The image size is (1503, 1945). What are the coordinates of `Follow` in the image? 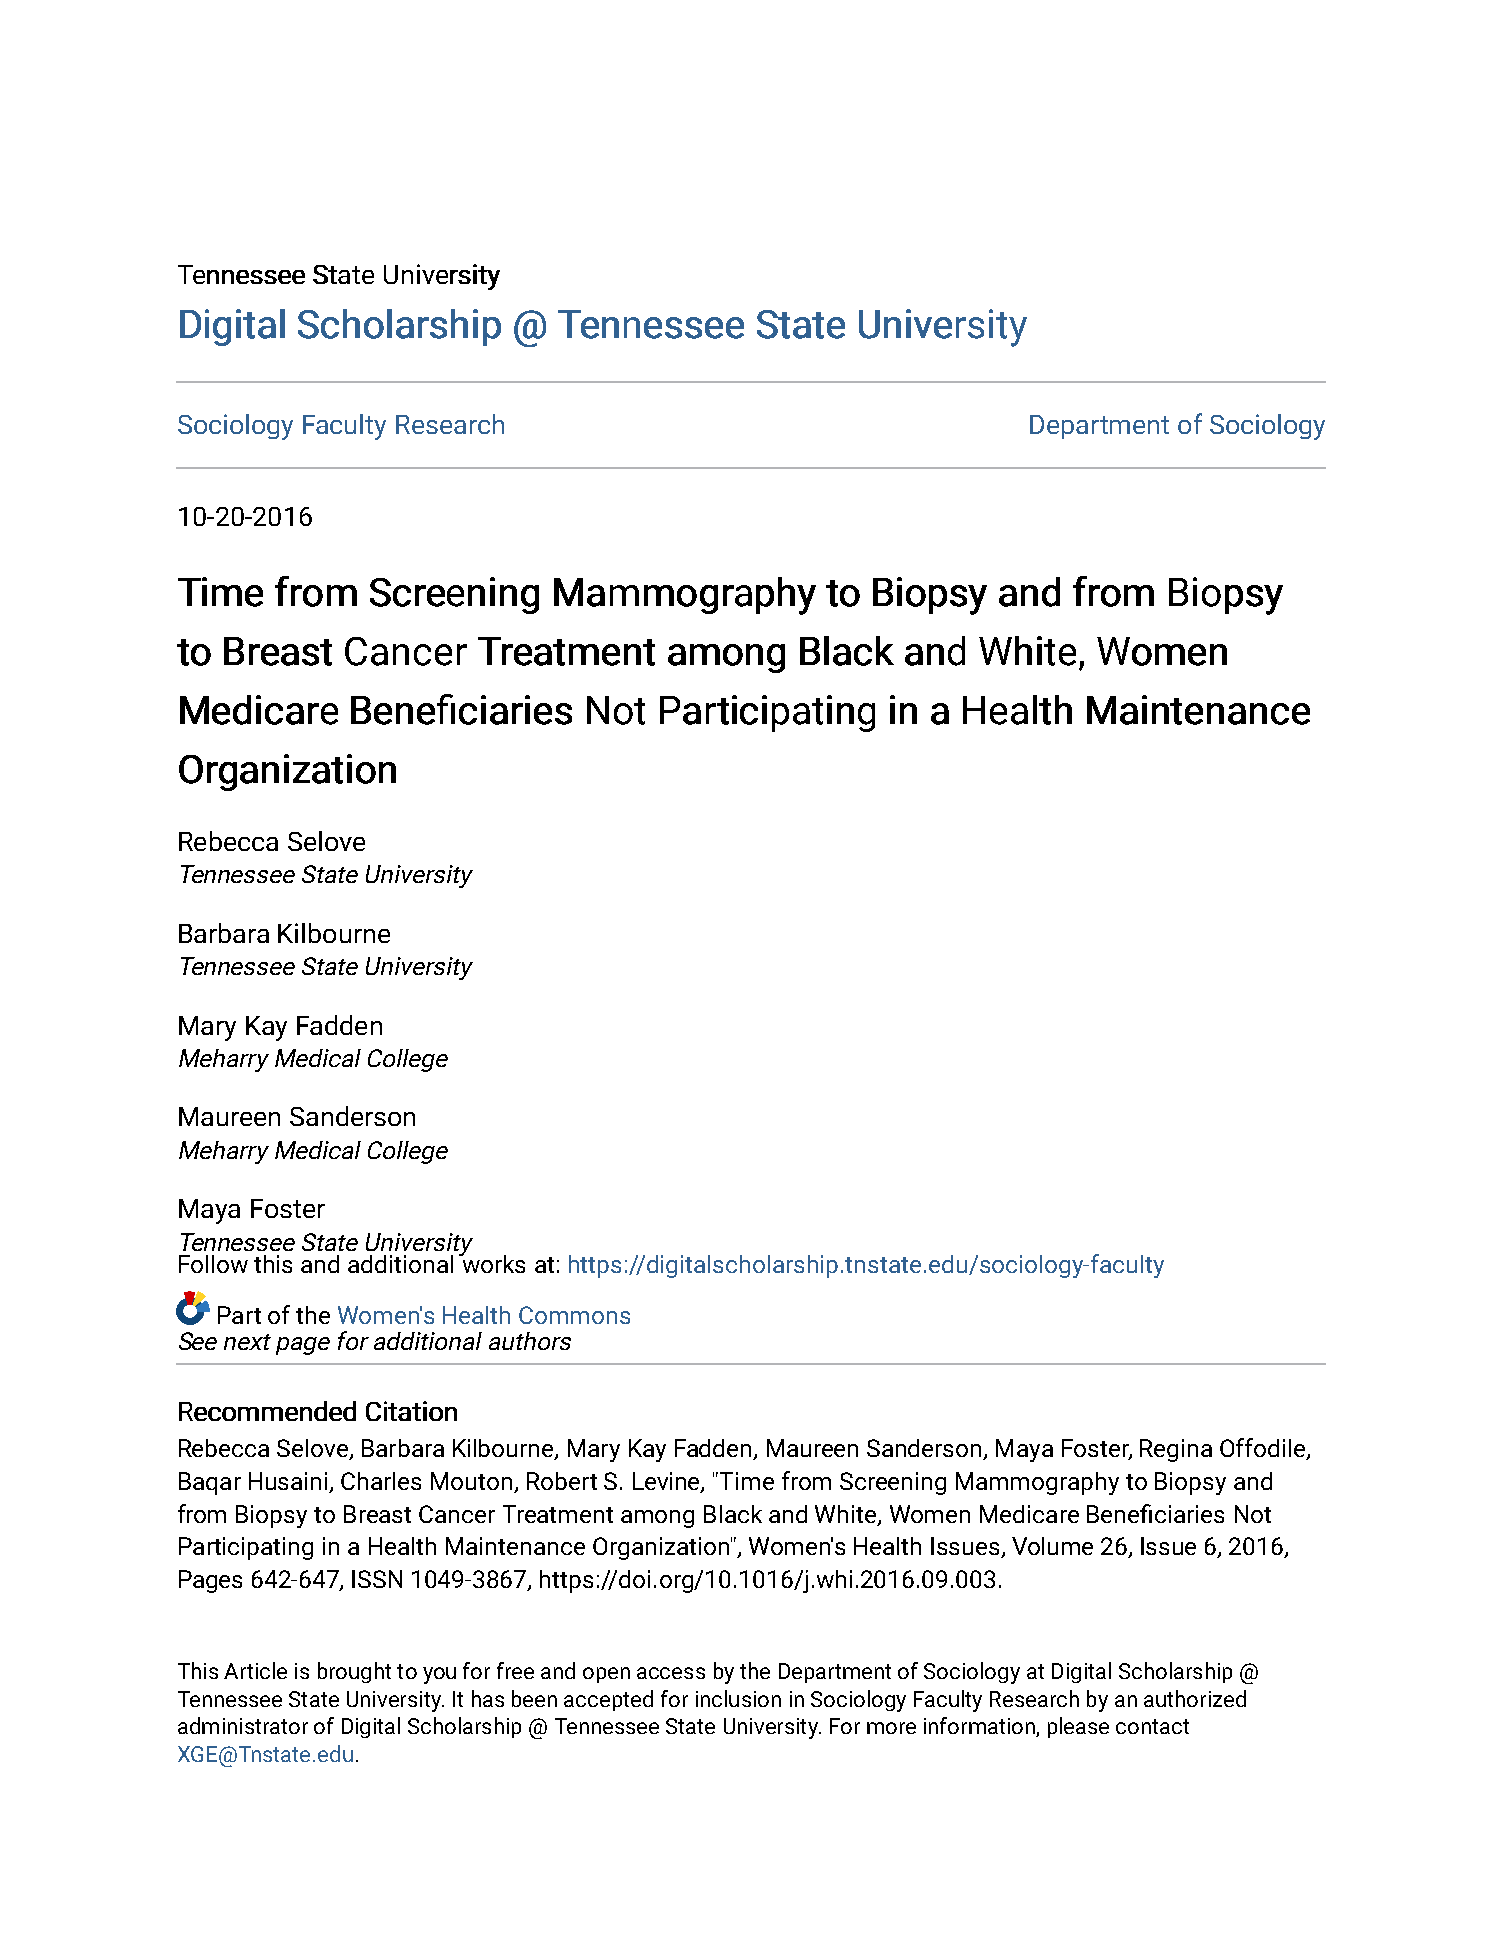 It's located at (213, 1264).
